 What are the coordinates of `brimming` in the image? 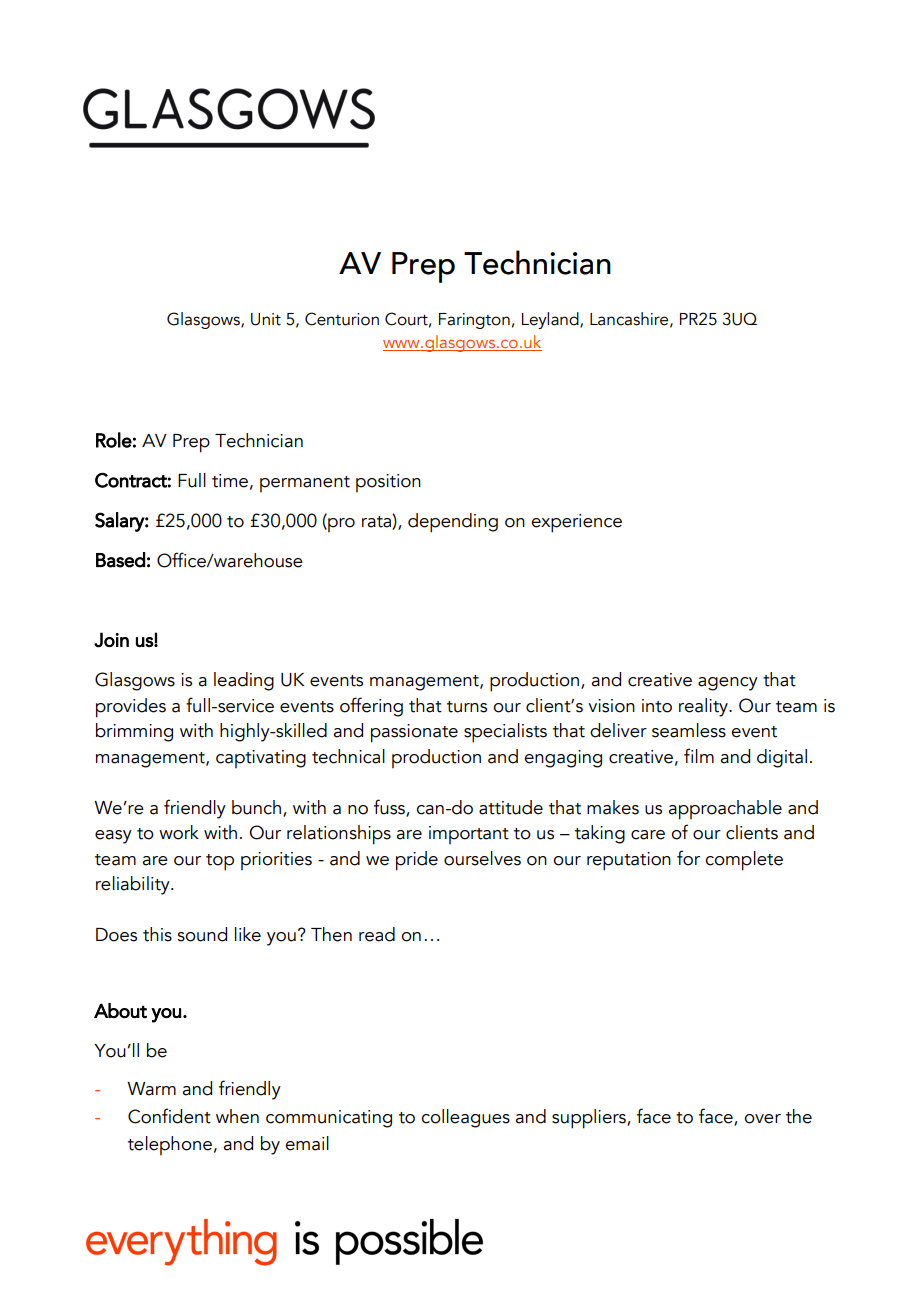 It's located at (134, 732).
